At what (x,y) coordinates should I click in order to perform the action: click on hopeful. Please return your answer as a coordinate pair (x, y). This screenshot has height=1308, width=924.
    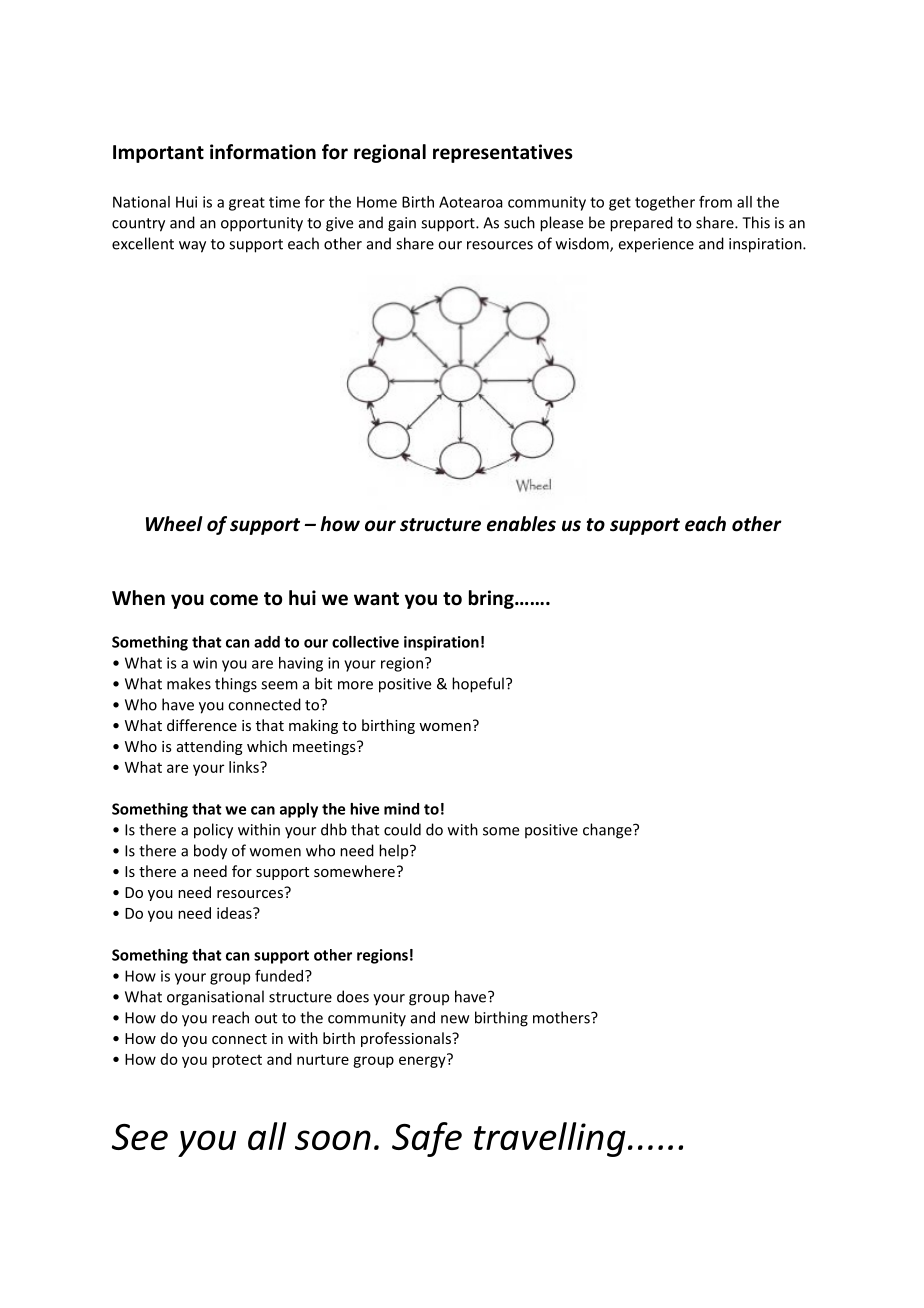
    Looking at the image, I should click on (478, 685).
